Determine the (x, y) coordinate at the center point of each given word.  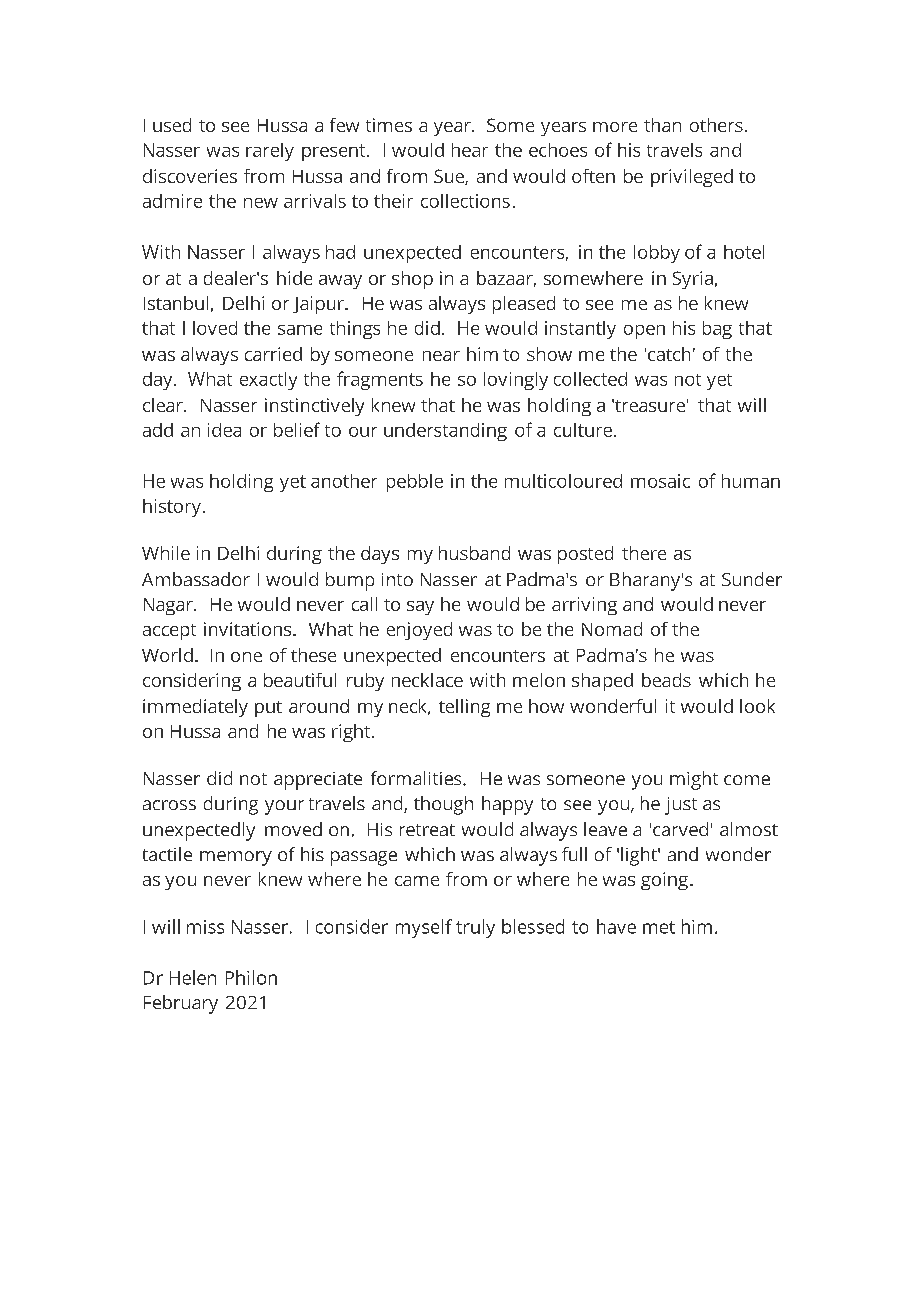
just (681, 806)
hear (470, 150)
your (284, 807)
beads (666, 680)
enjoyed (419, 631)
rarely (270, 152)
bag (717, 330)
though (443, 805)
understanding (445, 432)
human (751, 481)
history (172, 508)
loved (215, 328)
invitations (249, 629)
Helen (193, 977)
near (441, 356)
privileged (692, 178)
